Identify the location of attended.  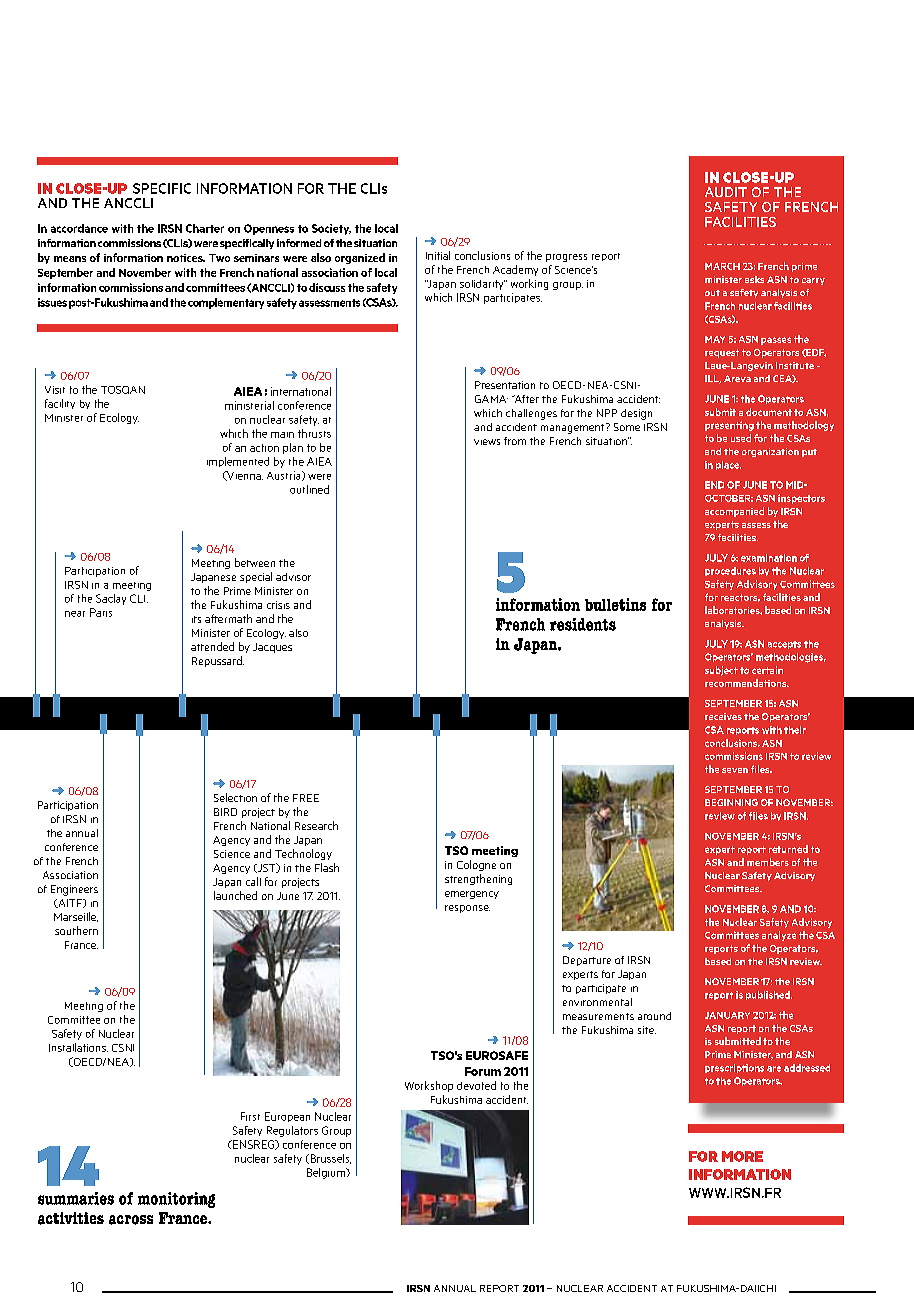
(212, 646).
